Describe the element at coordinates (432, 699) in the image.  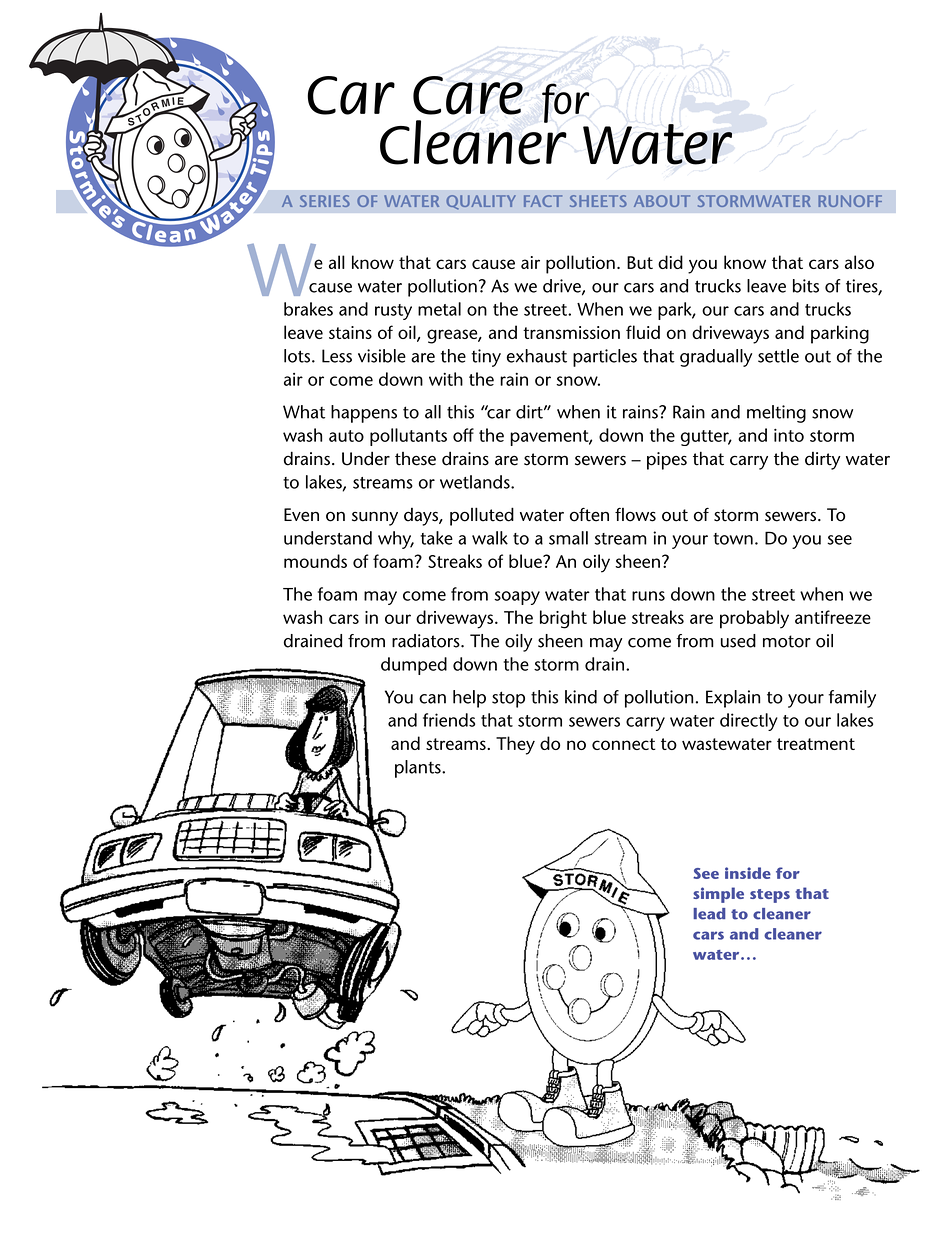
I see `can` at that location.
